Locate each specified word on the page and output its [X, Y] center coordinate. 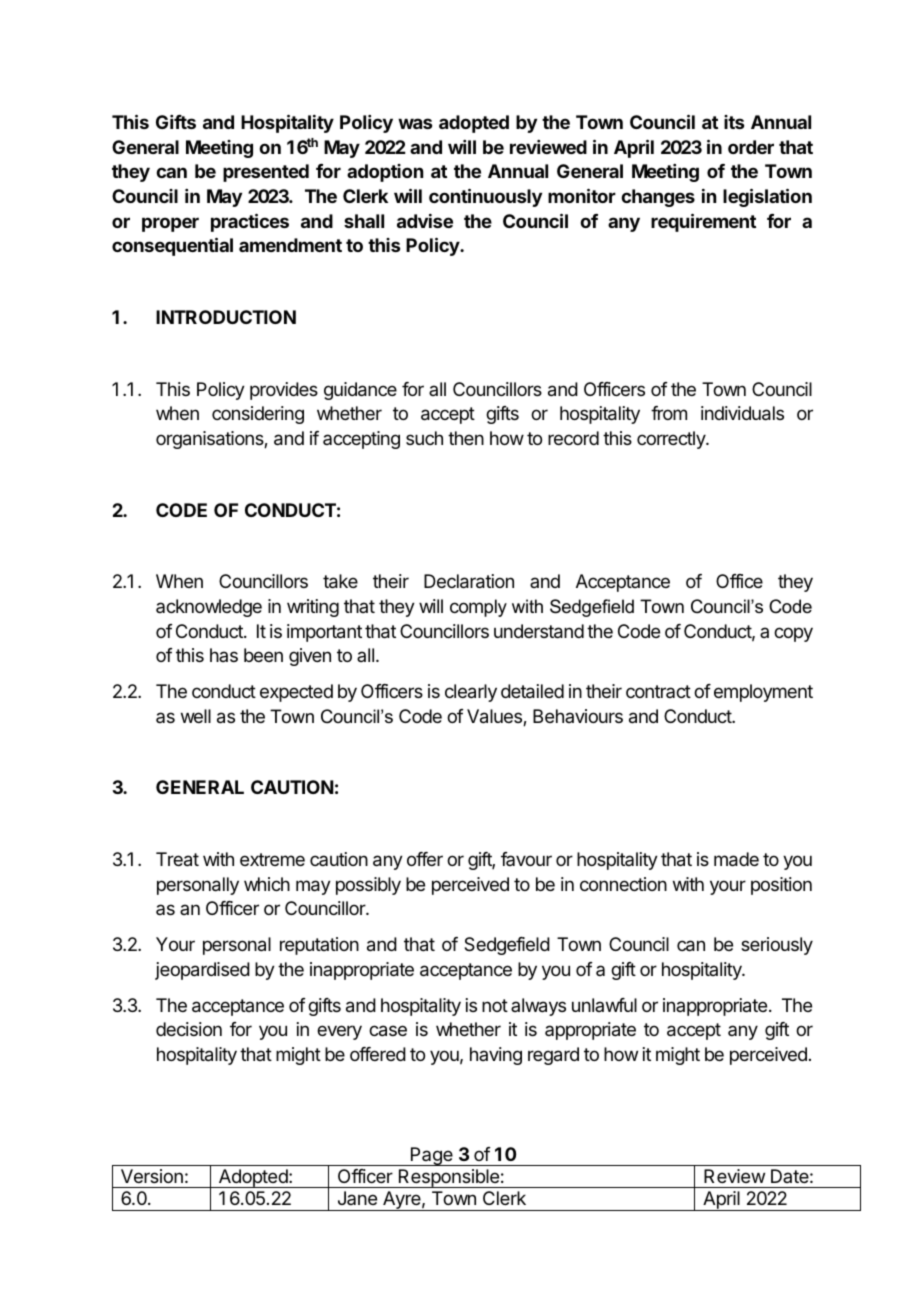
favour [526, 859]
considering [258, 415]
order [751, 147]
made [736, 859]
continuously [485, 197]
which [267, 884]
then [466, 438]
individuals [742, 413]
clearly [471, 693]
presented [266, 173]
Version [152, 1176]
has [224, 655]
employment [763, 693]
